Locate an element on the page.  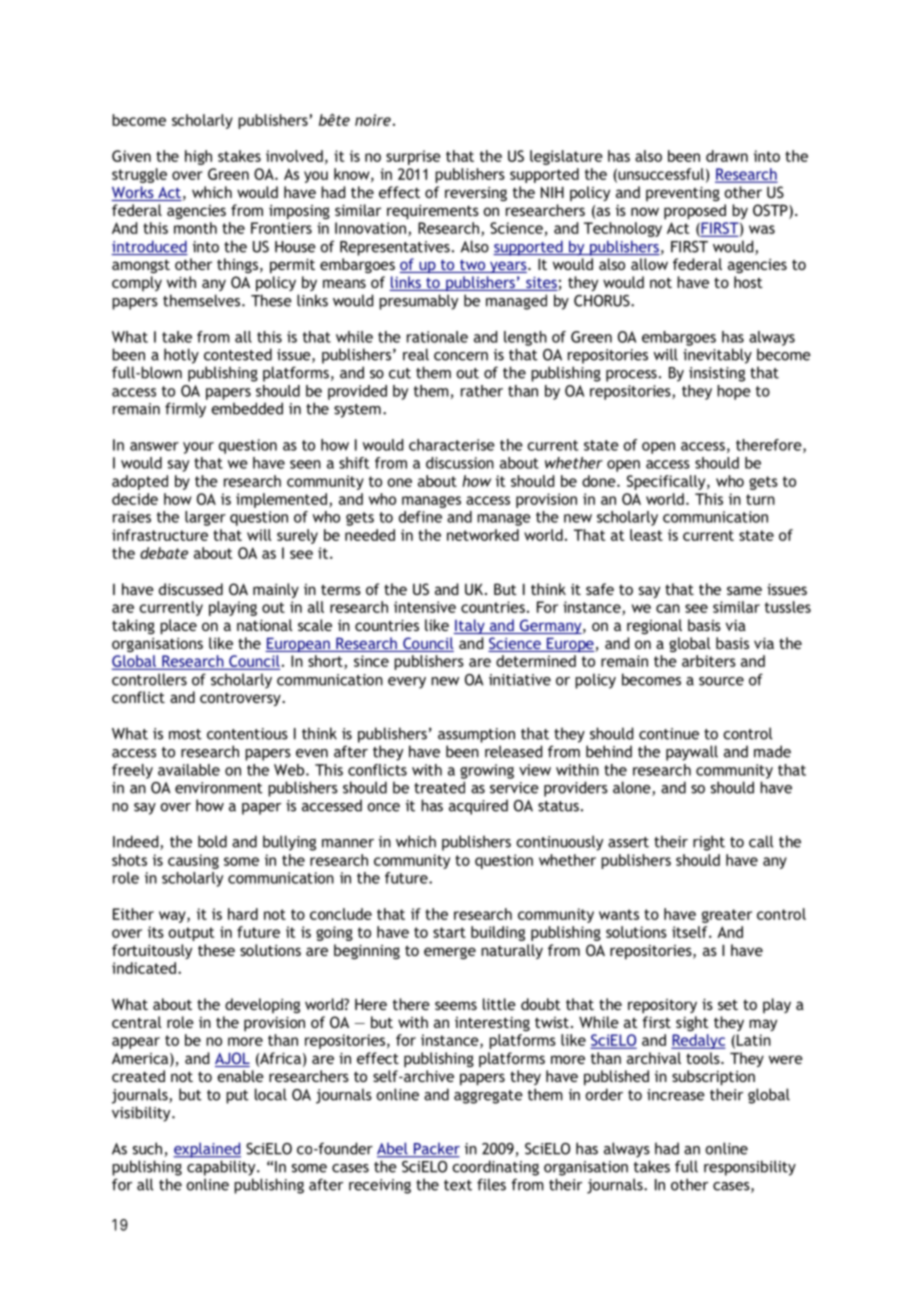
explained is located at coordinates (207, 1150).
